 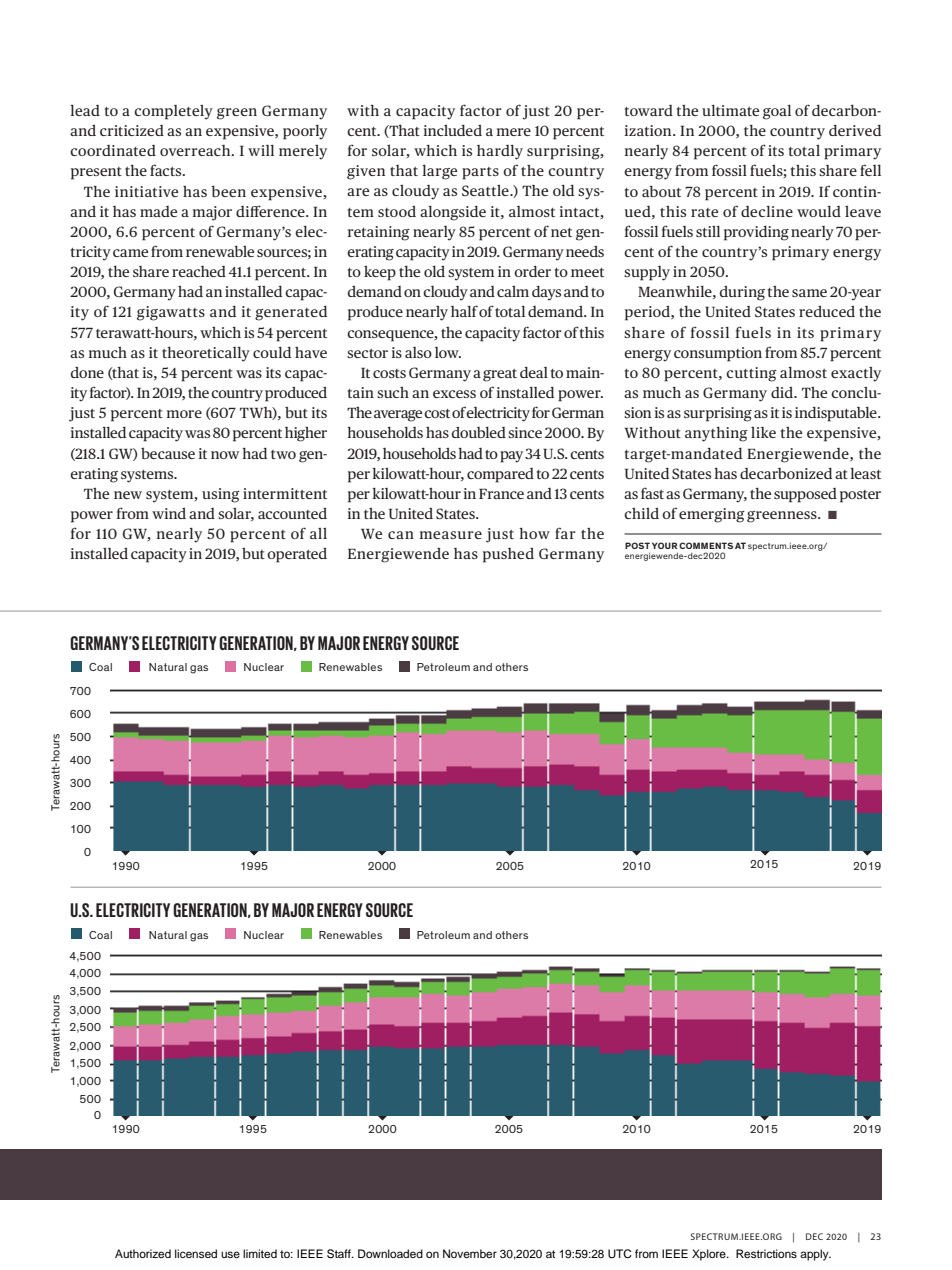 I want to click on Authorized, so click(x=143, y=1253).
